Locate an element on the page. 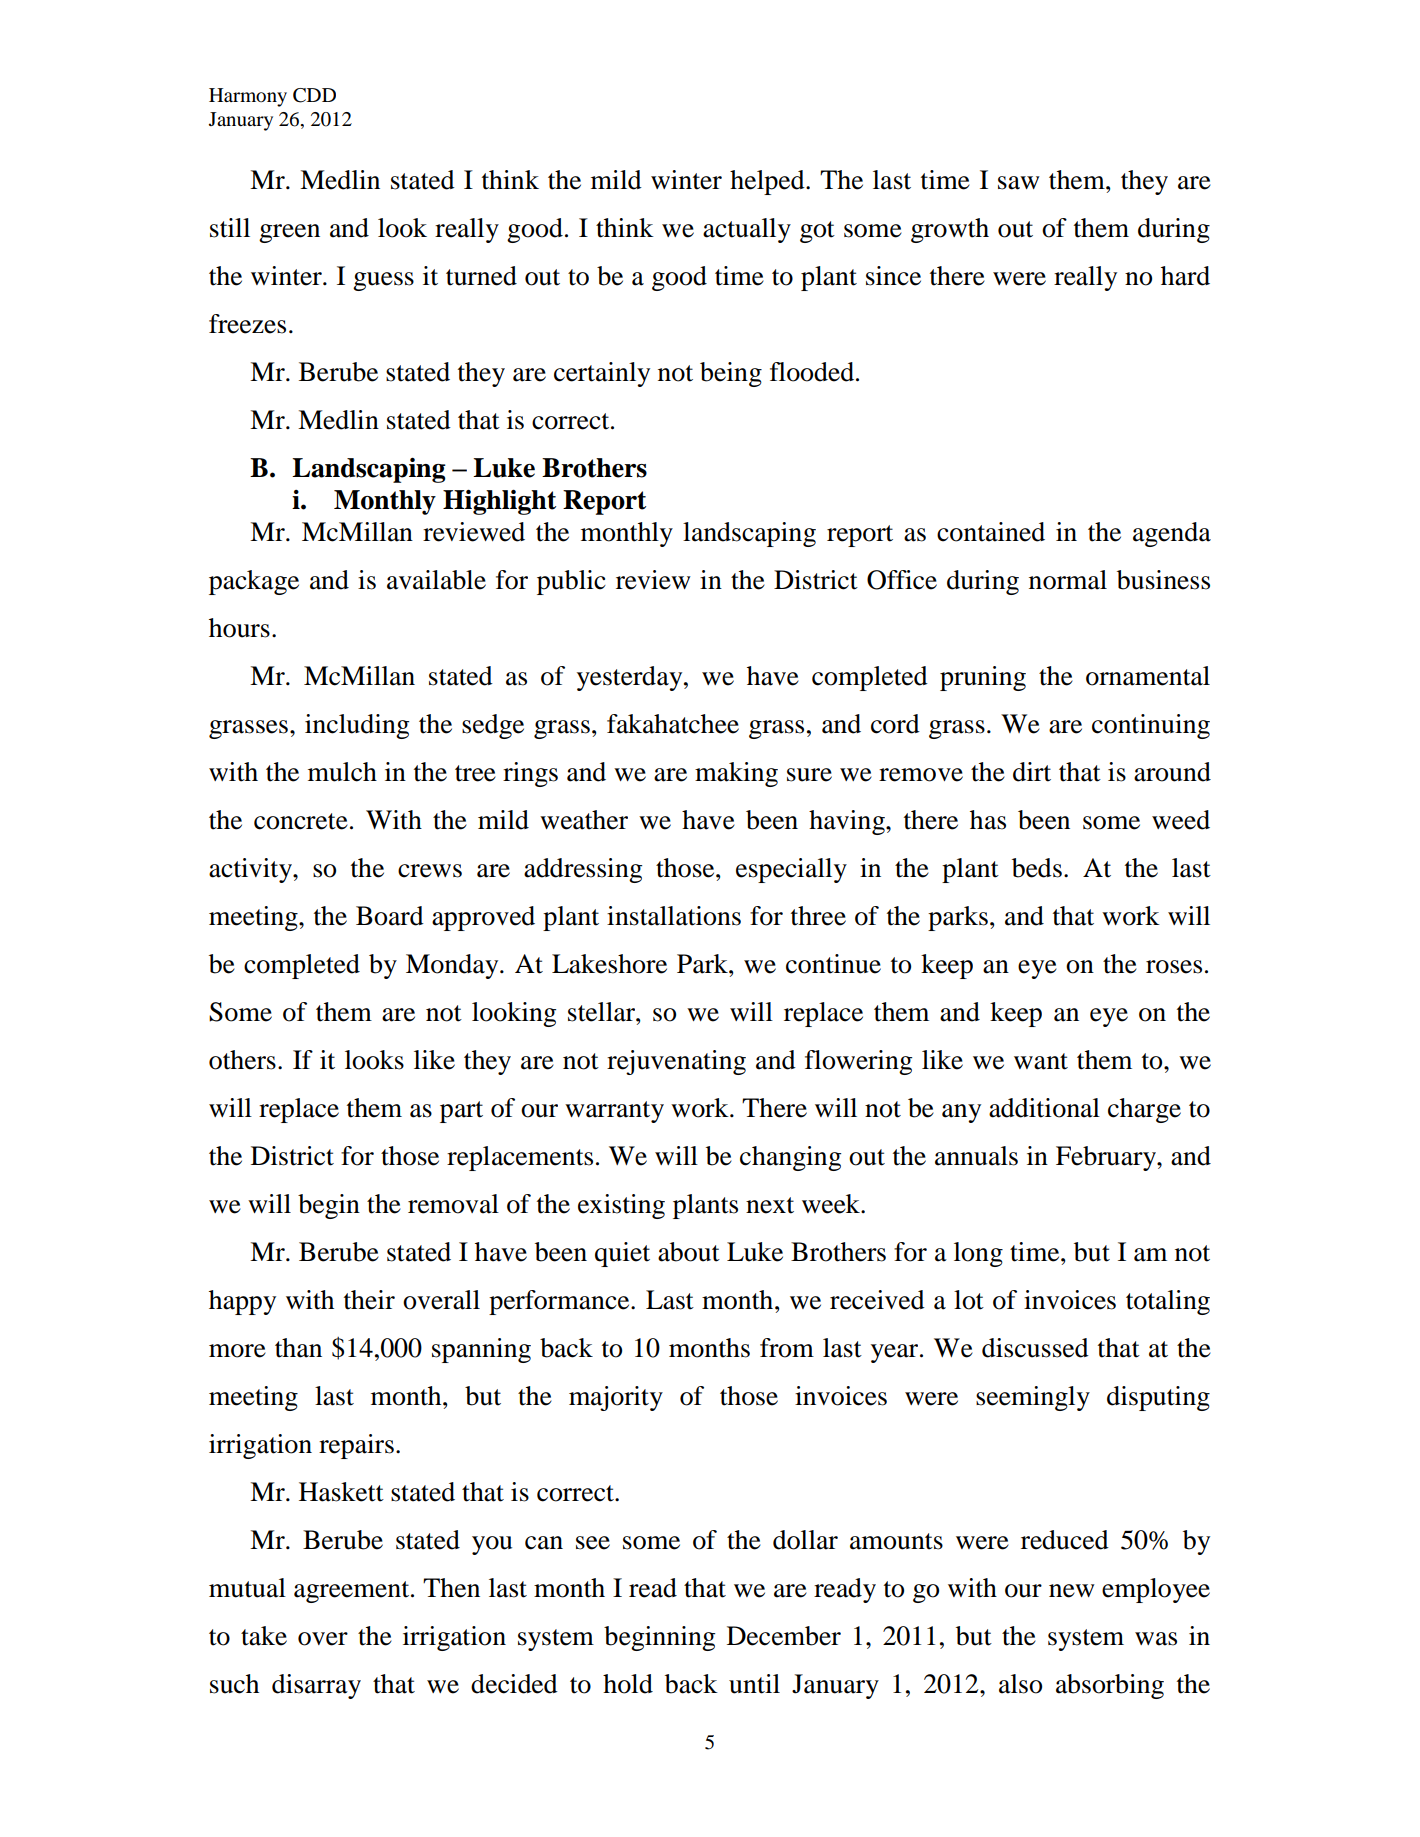 The image size is (1420, 1837). public is located at coordinates (571, 582).
